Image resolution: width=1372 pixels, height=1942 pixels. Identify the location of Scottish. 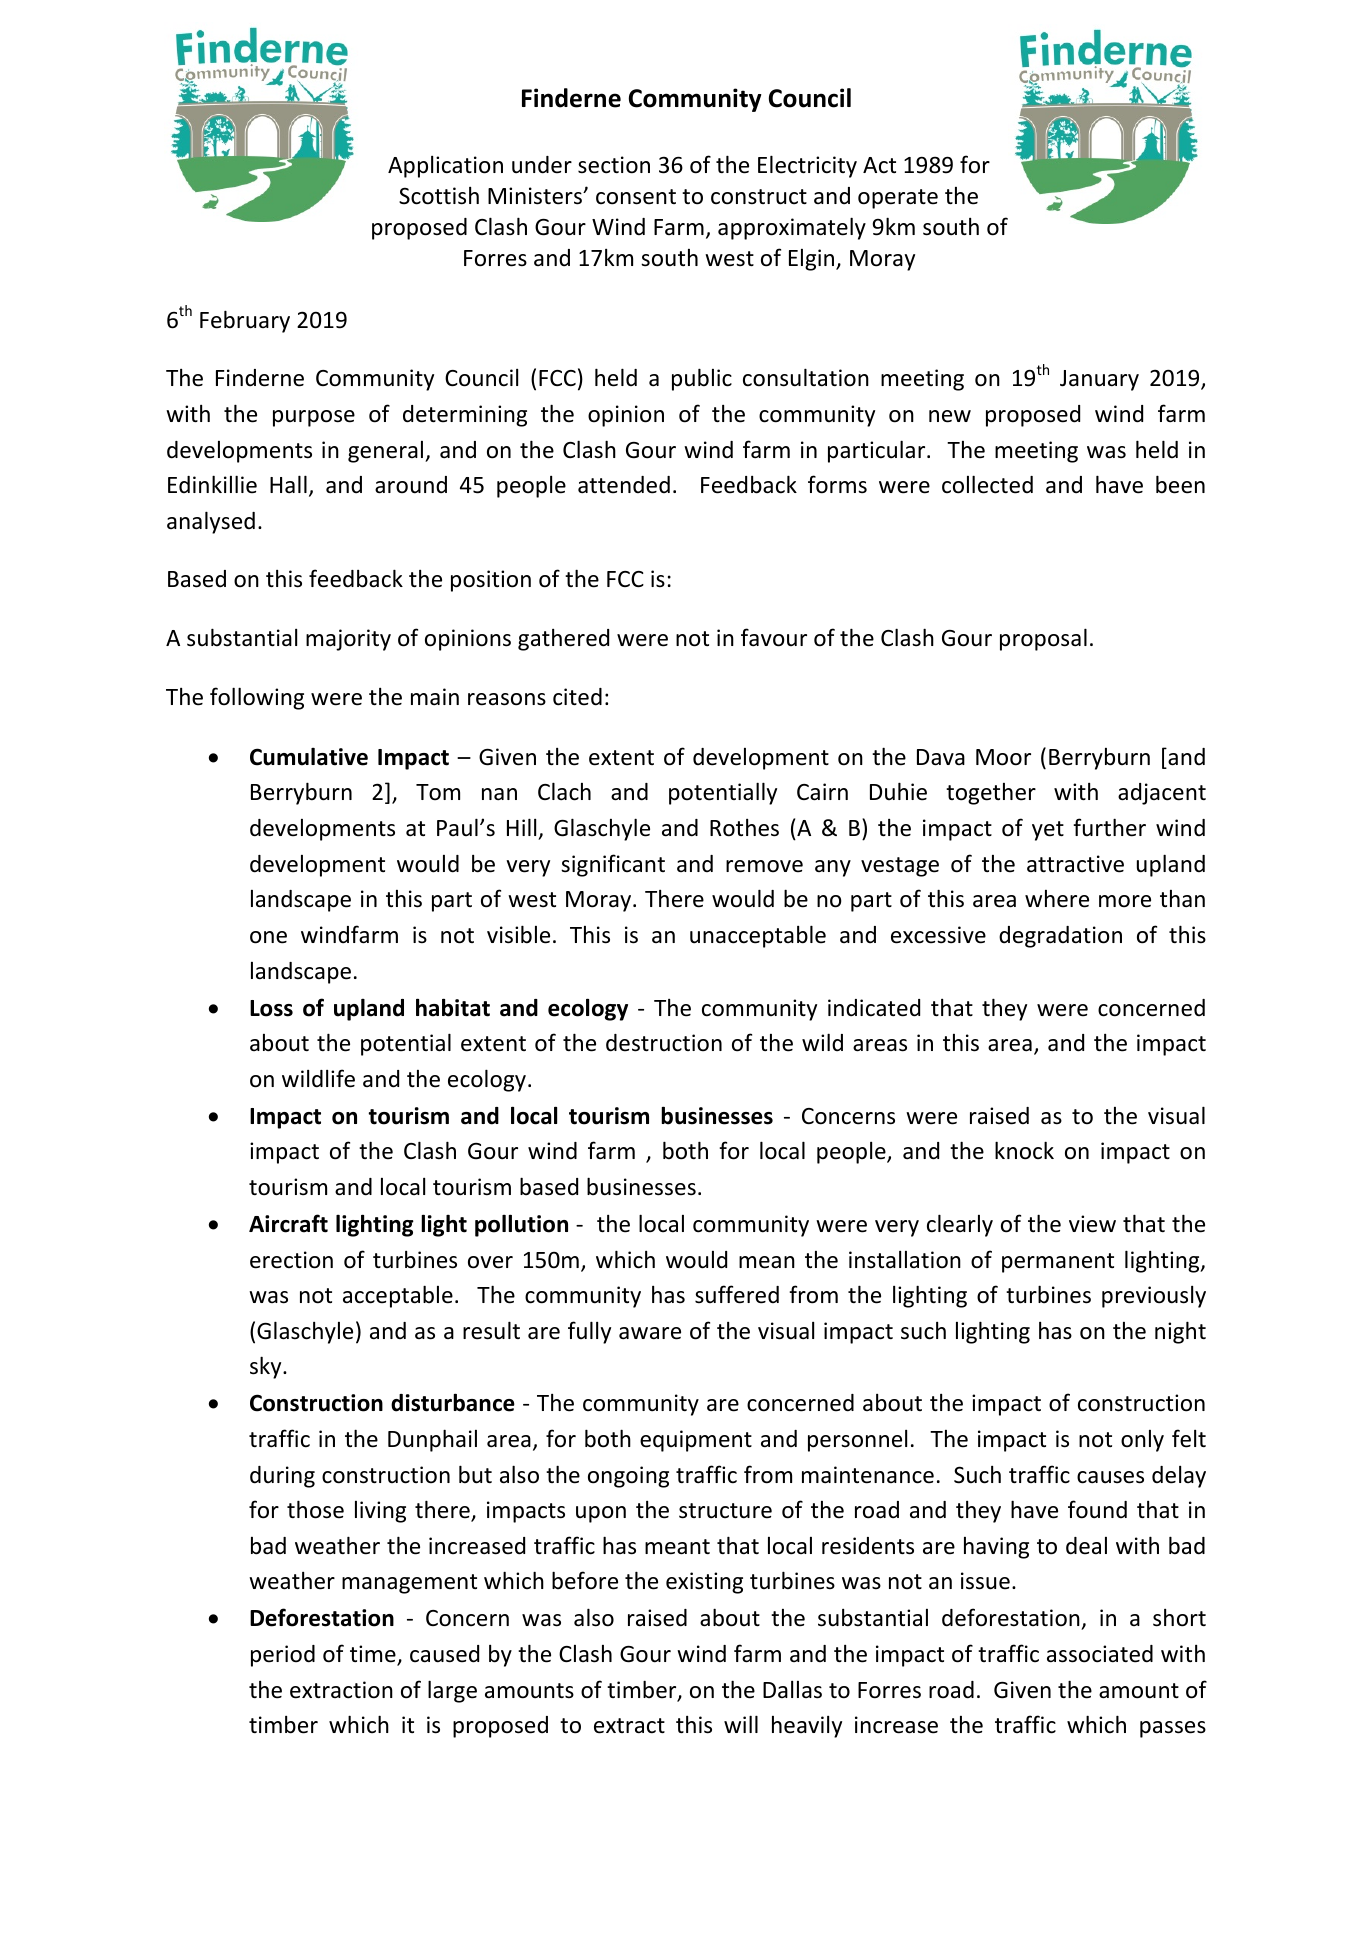
(439, 196).
